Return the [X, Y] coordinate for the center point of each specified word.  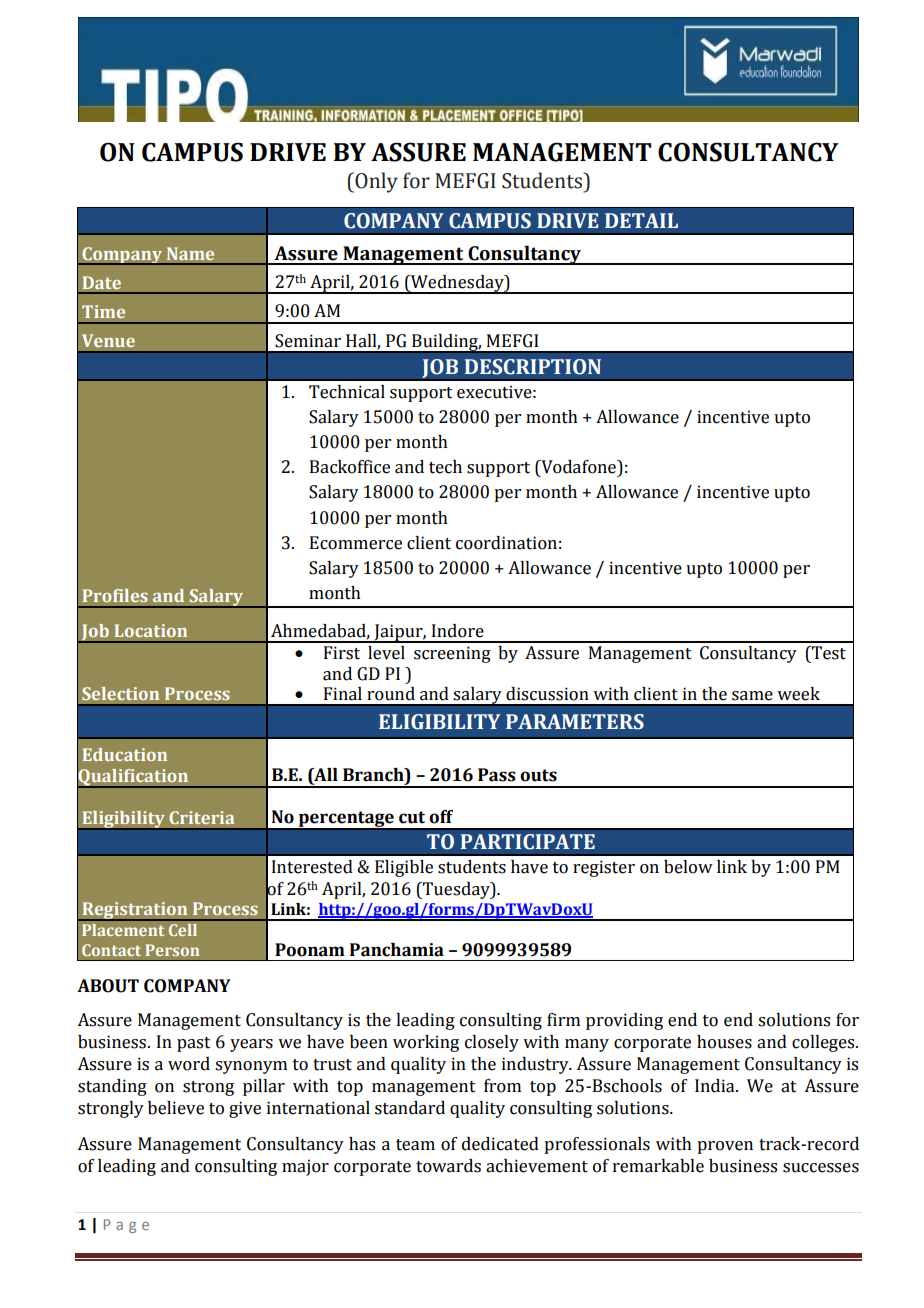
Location [150, 630]
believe [176, 1108]
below [688, 867]
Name [190, 253]
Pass [497, 775]
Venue [108, 340]
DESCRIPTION [533, 367]
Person [172, 950]
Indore [458, 631]
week [798, 694]
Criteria [201, 817]
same [752, 696]
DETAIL [641, 220]
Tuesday [456, 890]
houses [724, 1042]
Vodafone [578, 468]
